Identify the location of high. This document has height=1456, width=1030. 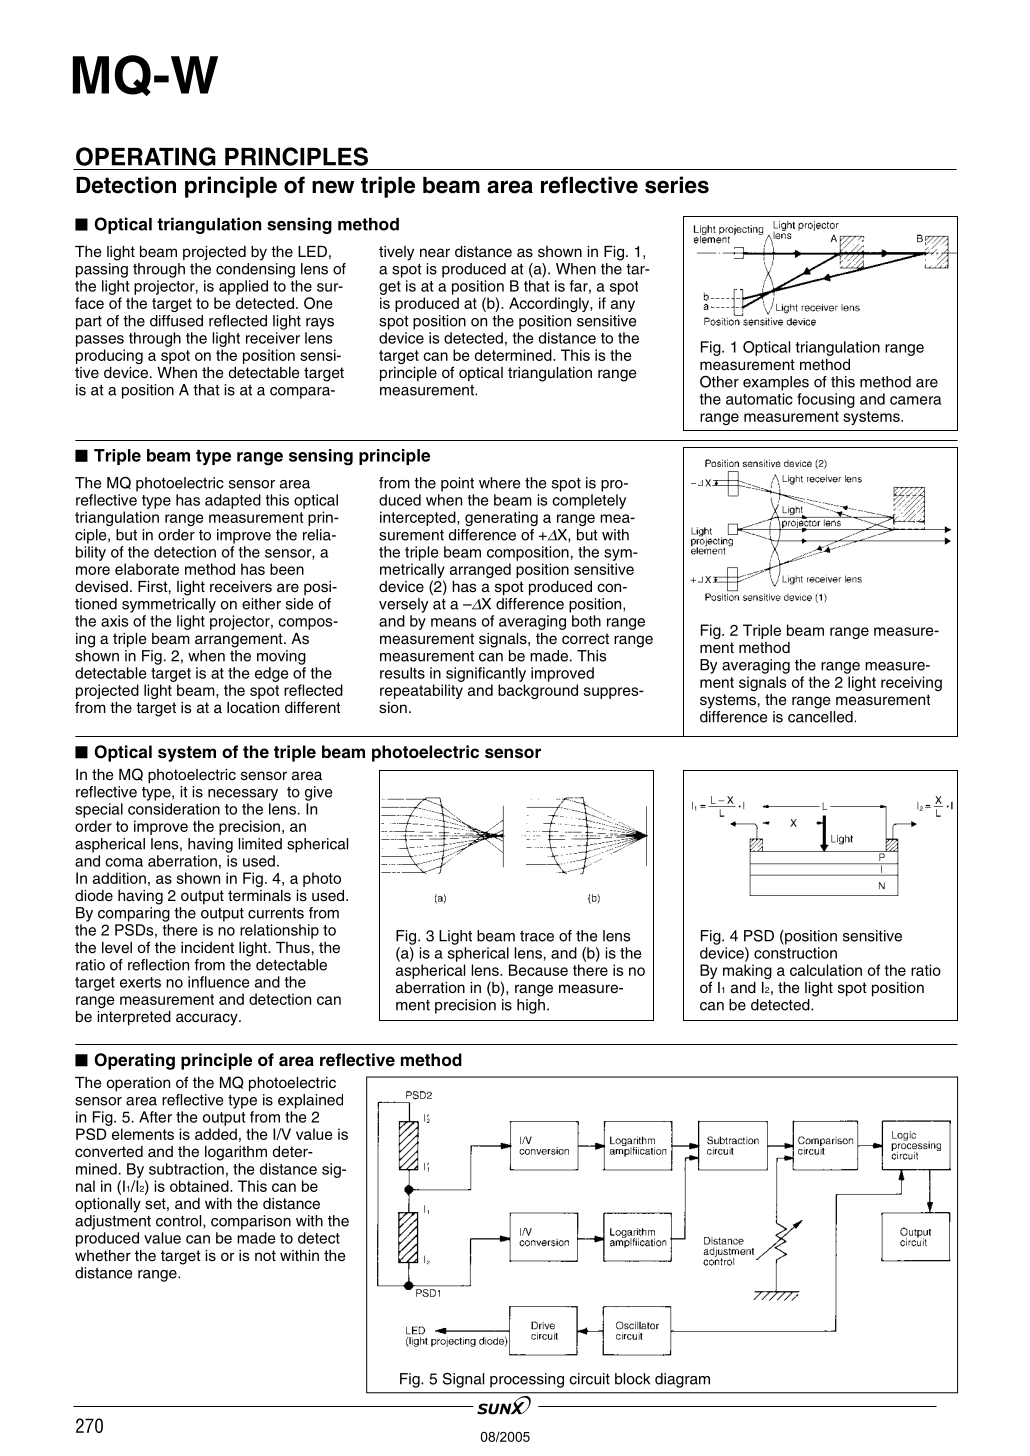
(531, 1006).
